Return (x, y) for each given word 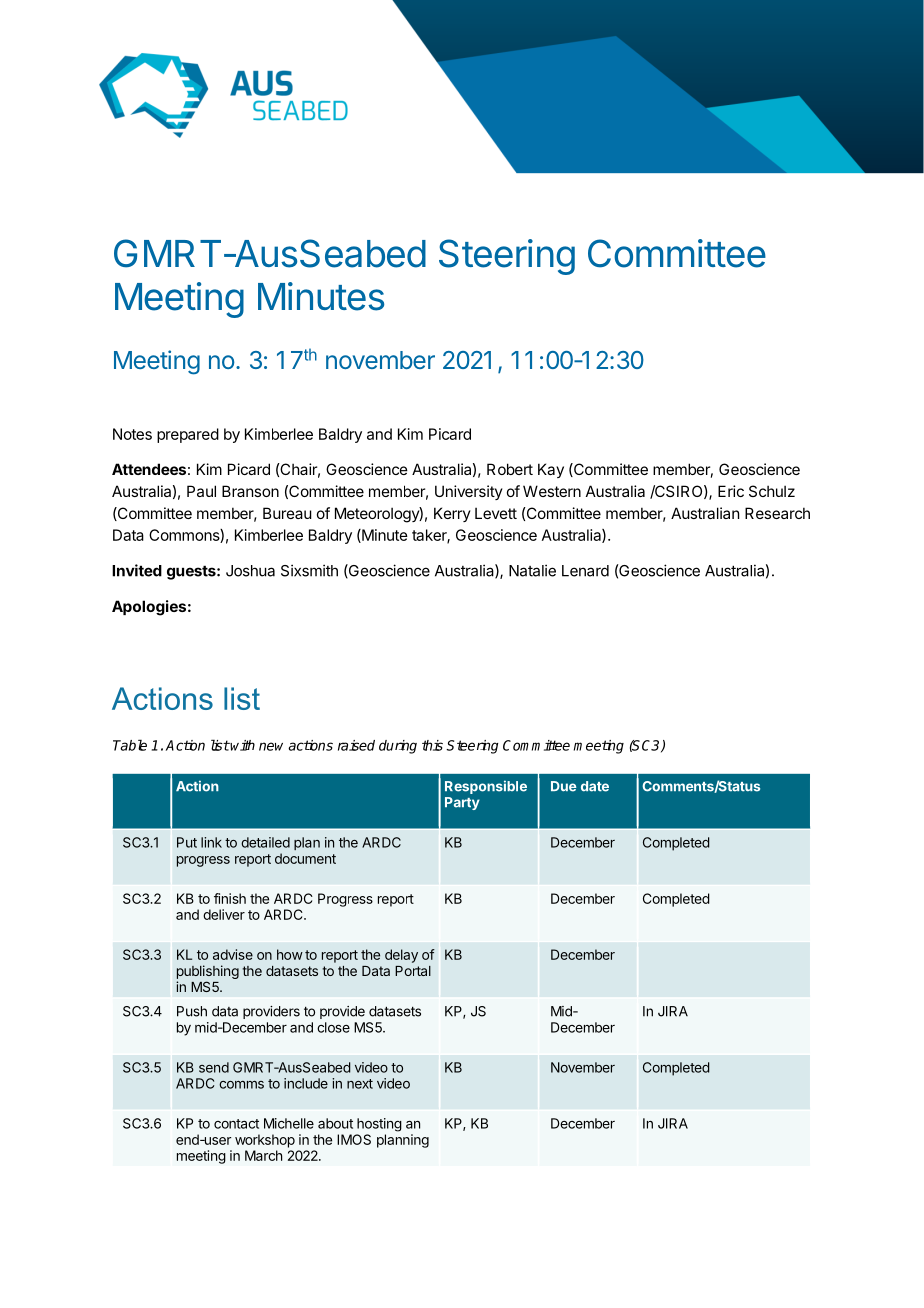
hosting (379, 1125)
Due (564, 786)
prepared (188, 435)
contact (236, 1124)
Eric (731, 491)
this (432, 745)
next (360, 1084)
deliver (224, 914)
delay (401, 956)
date (595, 786)
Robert (510, 469)
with (242, 745)
